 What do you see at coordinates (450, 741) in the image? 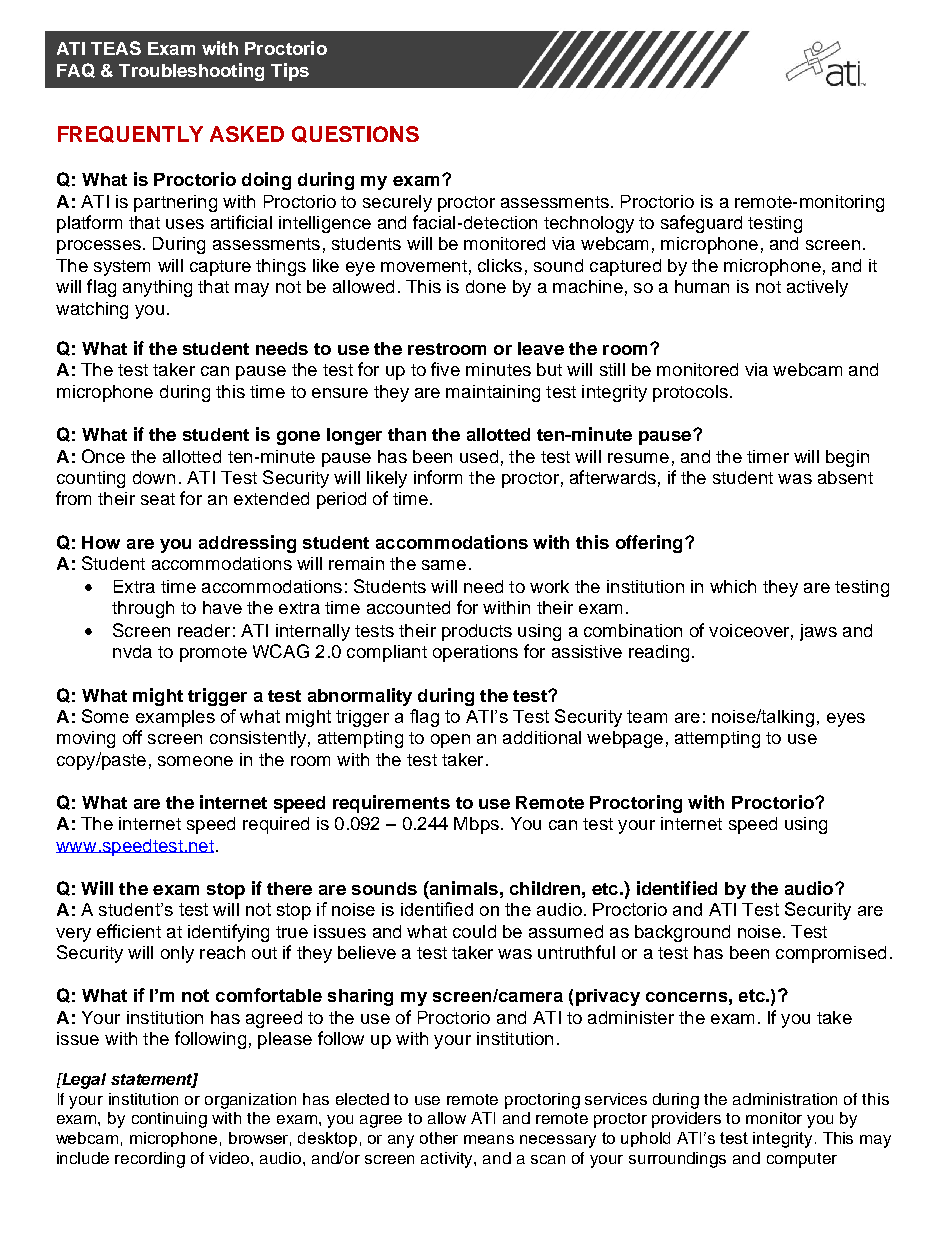
I see `open` at bounding box center [450, 741].
